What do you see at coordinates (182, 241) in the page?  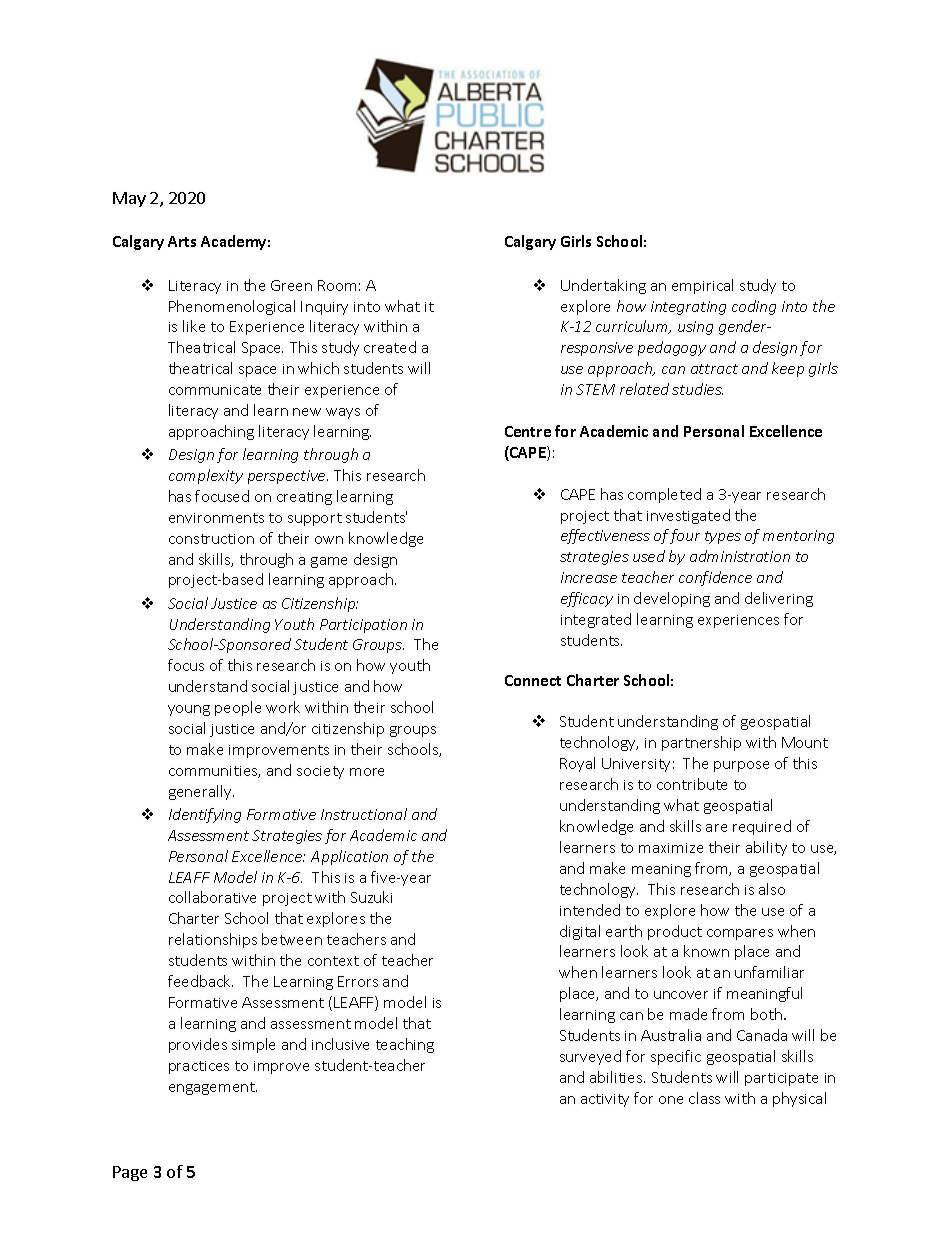 I see `Arts` at bounding box center [182, 241].
